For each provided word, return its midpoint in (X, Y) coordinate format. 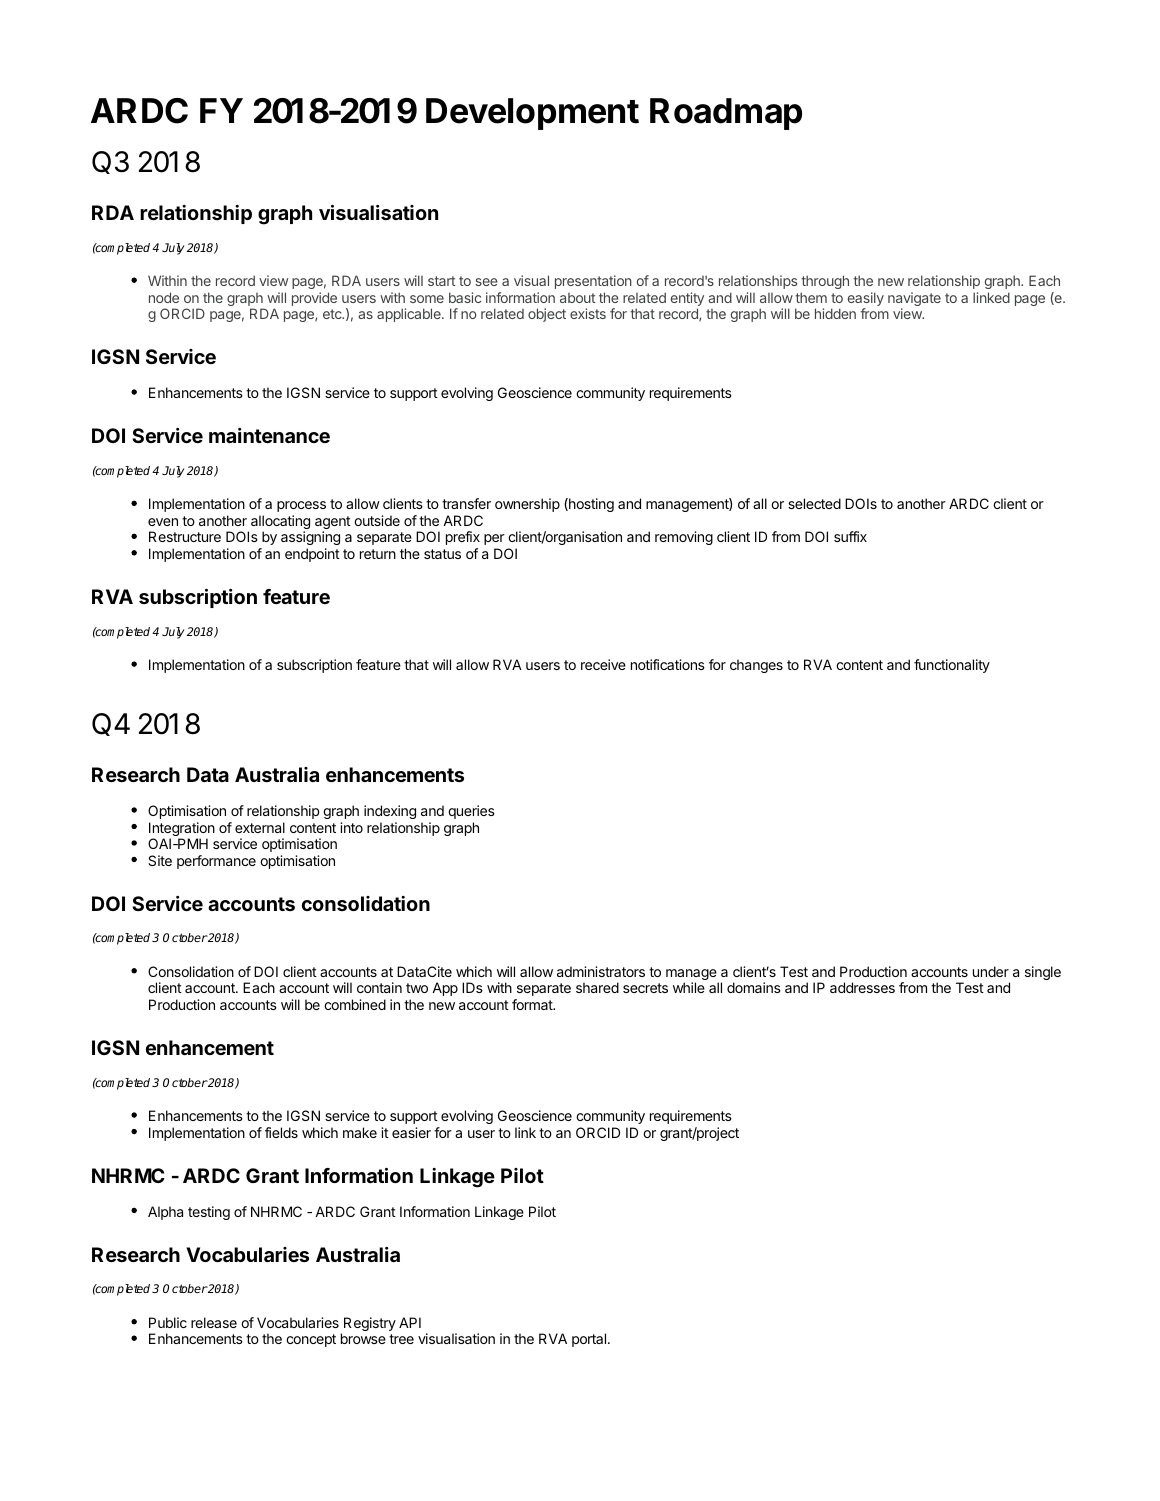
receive (603, 664)
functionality (952, 666)
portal (589, 1340)
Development (532, 114)
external (260, 827)
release (214, 1322)
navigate (914, 300)
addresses (862, 987)
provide (314, 299)
